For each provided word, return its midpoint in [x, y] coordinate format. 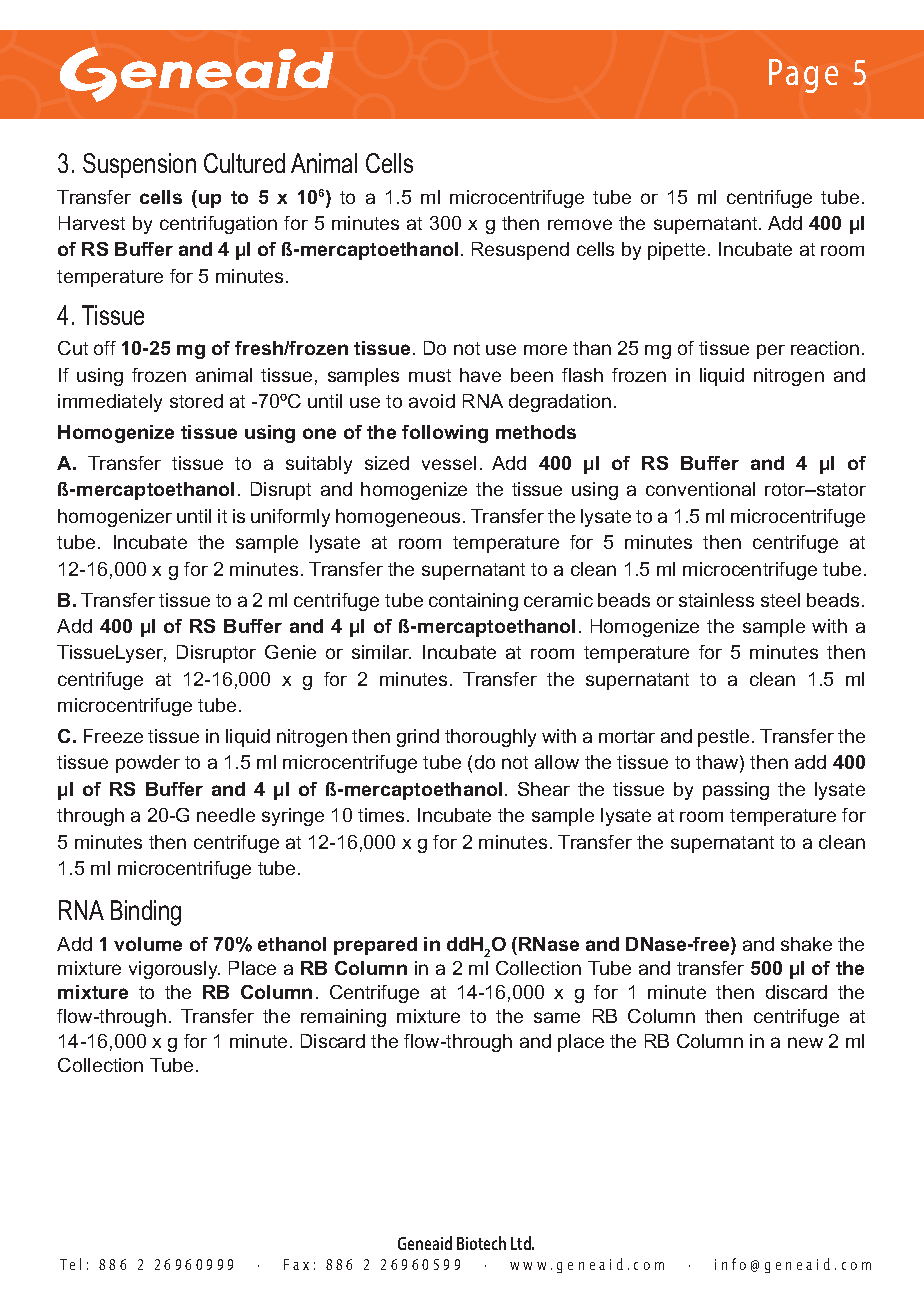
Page [803, 76]
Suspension [139, 165]
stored [196, 401]
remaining [343, 1018]
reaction [825, 348]
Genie [290, 652]
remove [580, 224]
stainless [716, 600]
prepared [375, 946]
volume [148, 944]
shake [806, 944]
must [430, 375]
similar [381, 652]
